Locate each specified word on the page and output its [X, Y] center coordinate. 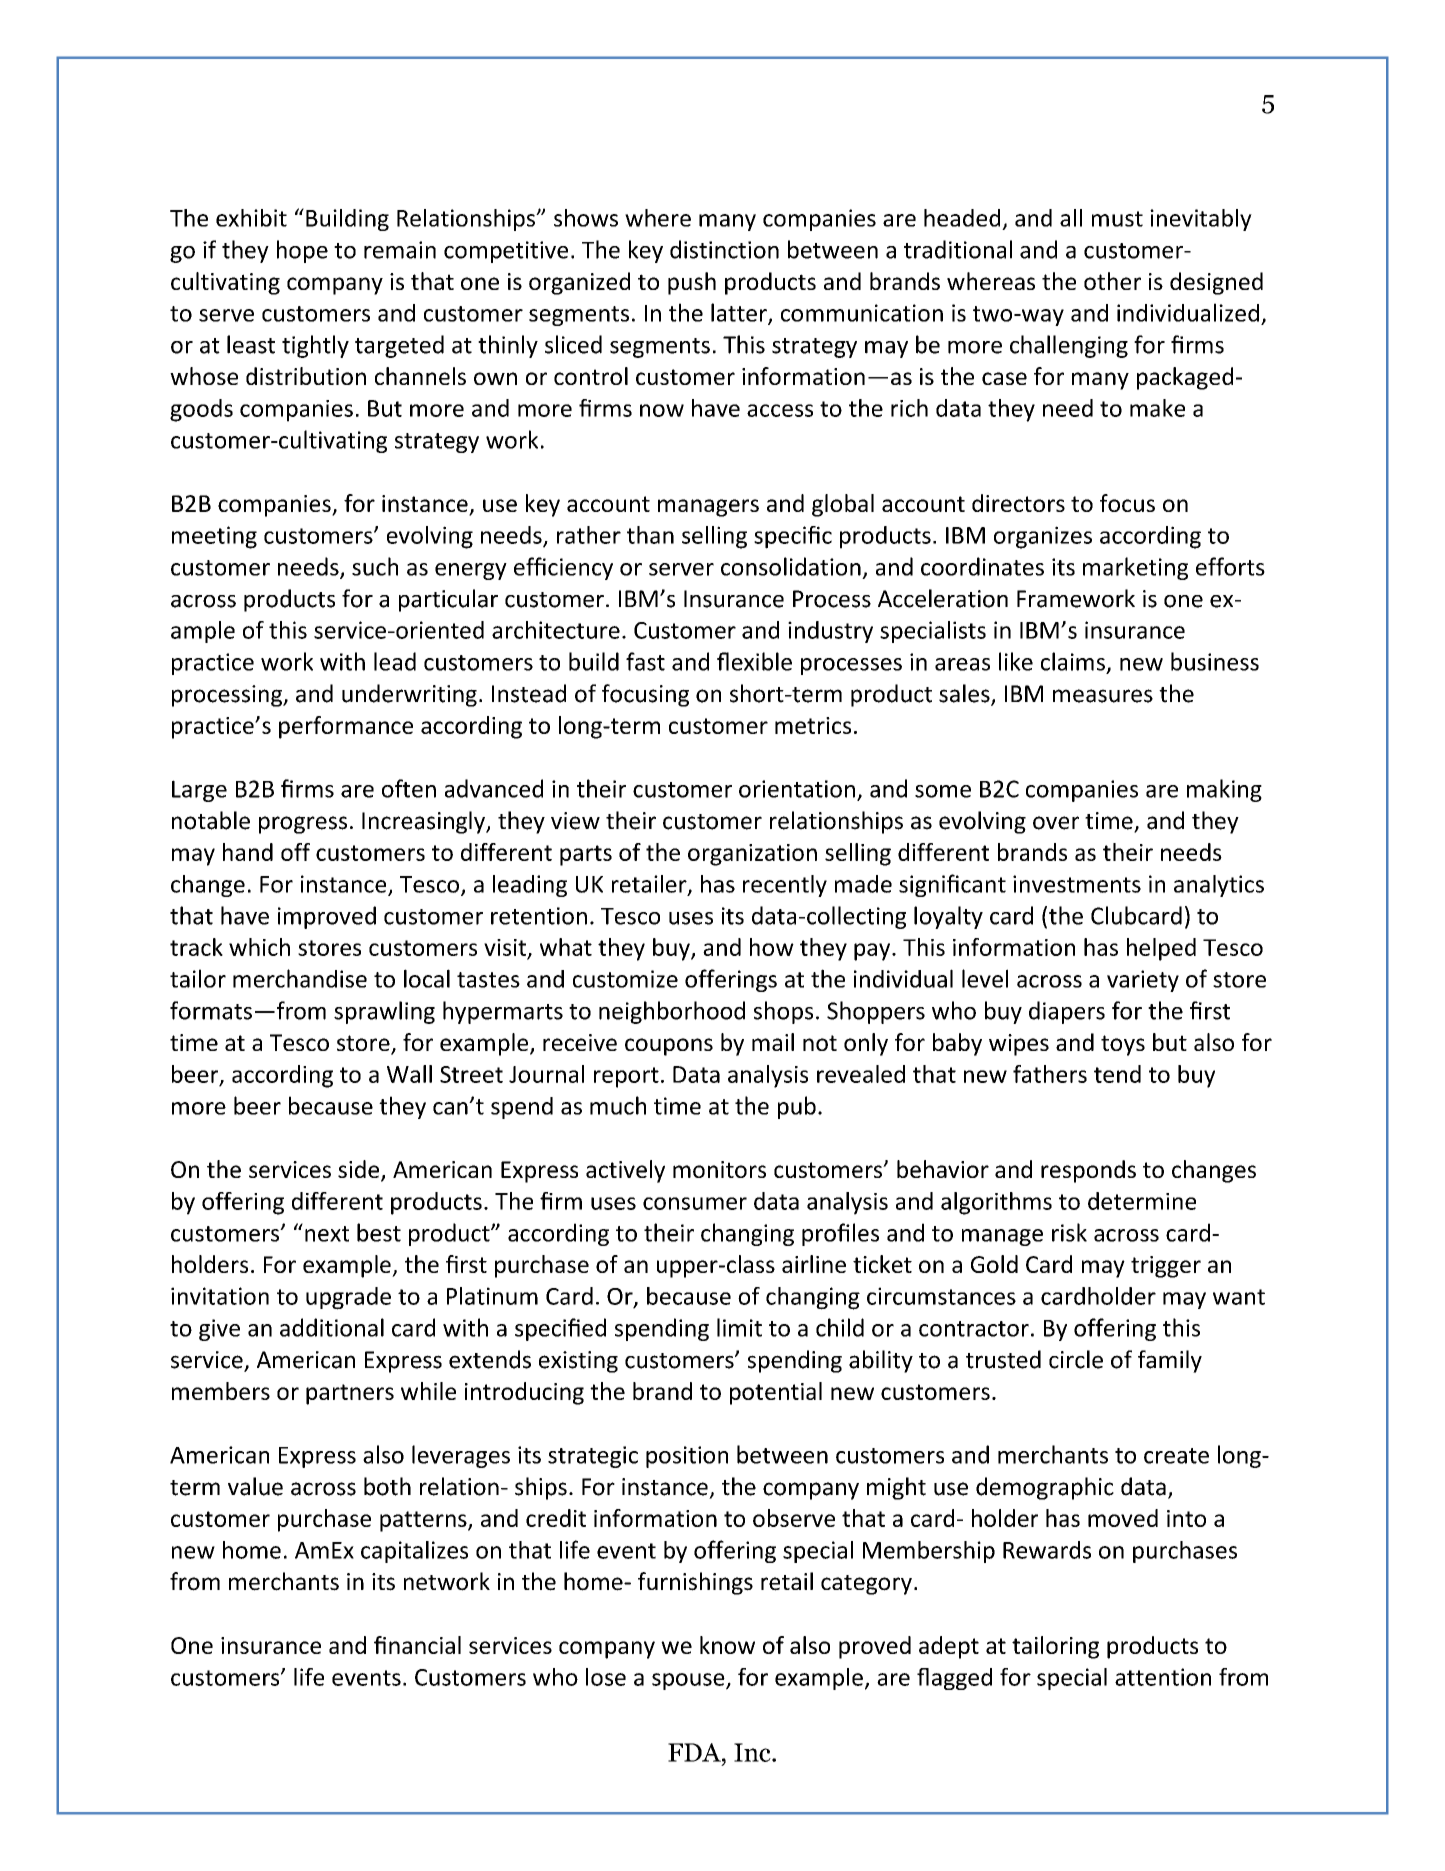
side [360, 1170]
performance [346, 727]
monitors [719, 1169]
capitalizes [414, 1552]
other [1112, 281]
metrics [813, 725]
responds [1088, 1171]
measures [1103, 696]
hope [302, 251]
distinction [724, 249]
